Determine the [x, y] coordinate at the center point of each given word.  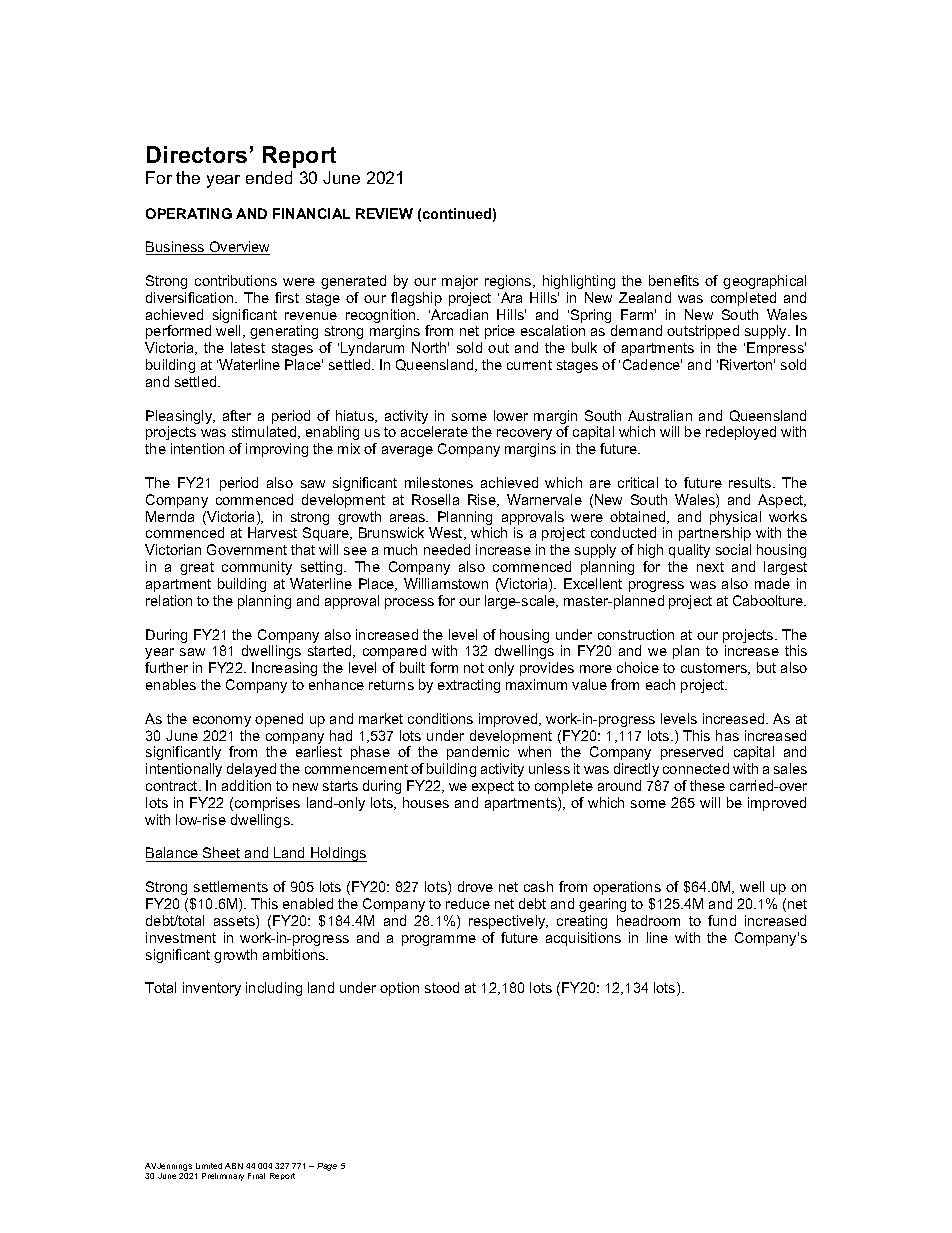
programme [439, 940]
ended [269, 177]
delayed [251, 770]
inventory [212, 989]
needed [447, 549]
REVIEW [384, 213]
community [257, 568]
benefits [674, 280]
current [529, 365]
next [710, 567]
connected [696, 768]
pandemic [478, 753]
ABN [234, 1166]
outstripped [703, 332]
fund [722, 920]
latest [248, 347]
